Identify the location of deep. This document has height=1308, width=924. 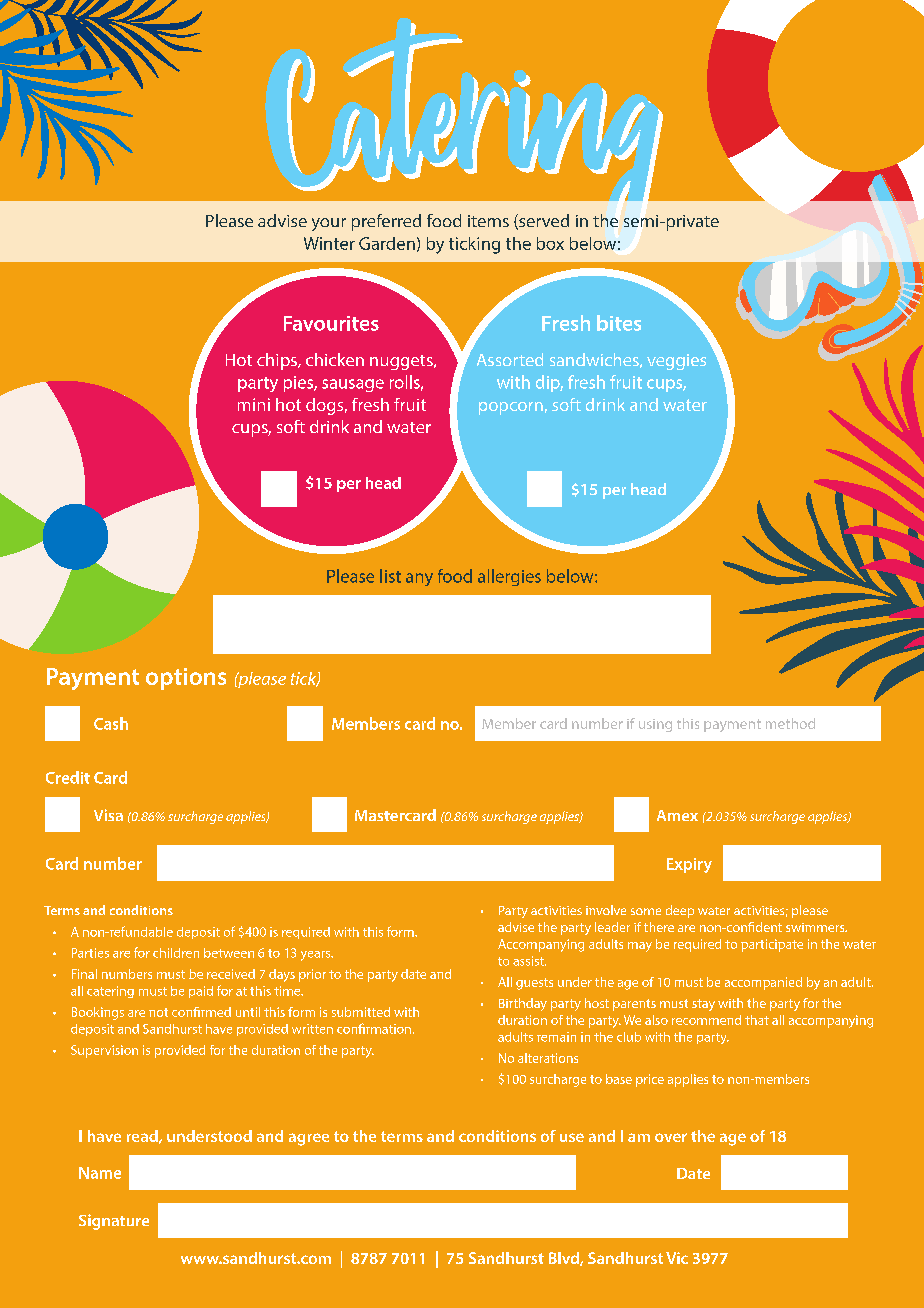
(680, 911).
